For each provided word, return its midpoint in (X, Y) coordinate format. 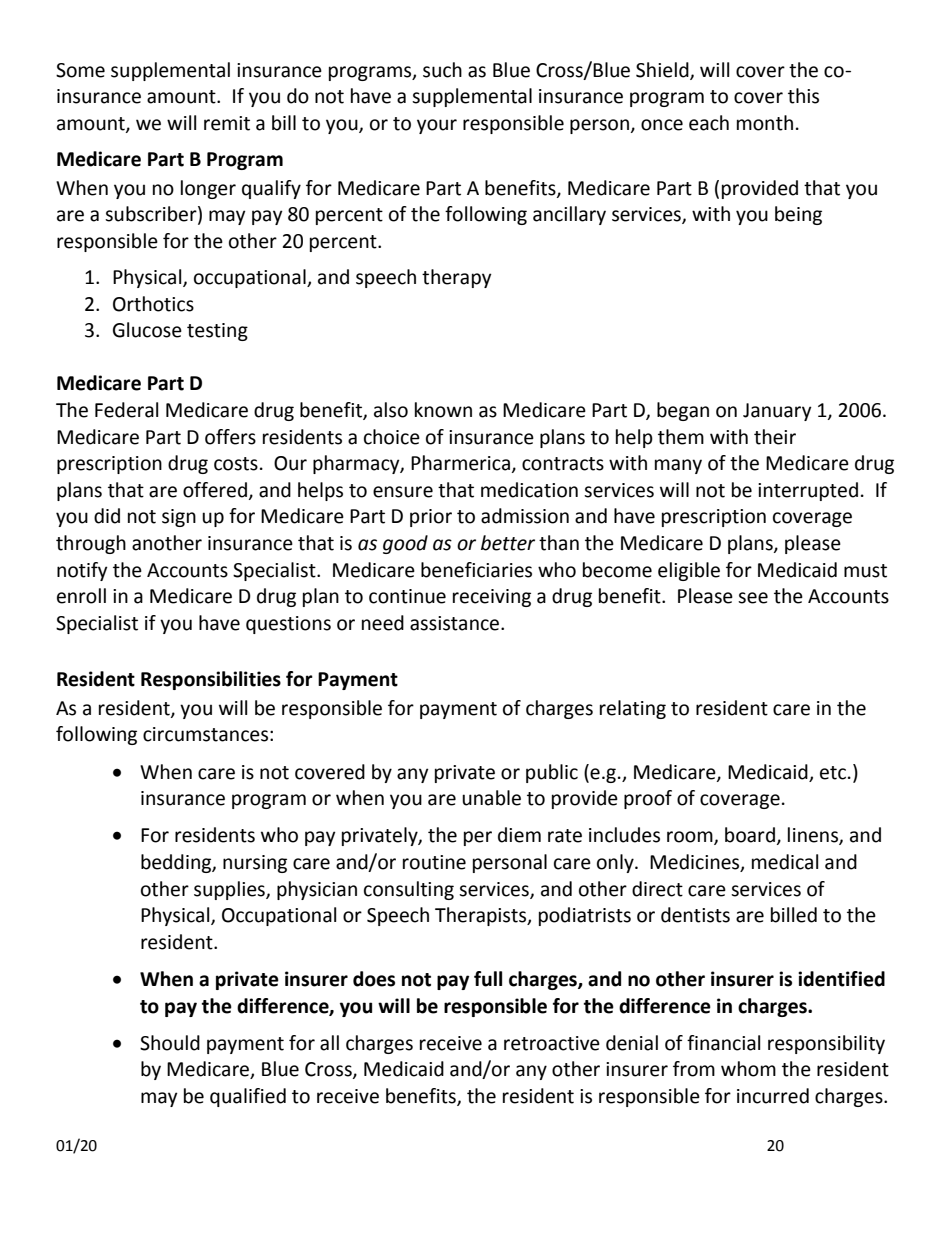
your (437, 126)
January (777, 412)
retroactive (552, 1043)
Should (170, 1043)
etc (833, 773)
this (803, 96)
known (443, 410)
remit (227, 123)
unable (491, 798)
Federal (126, 410)
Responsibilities (211, 680)
